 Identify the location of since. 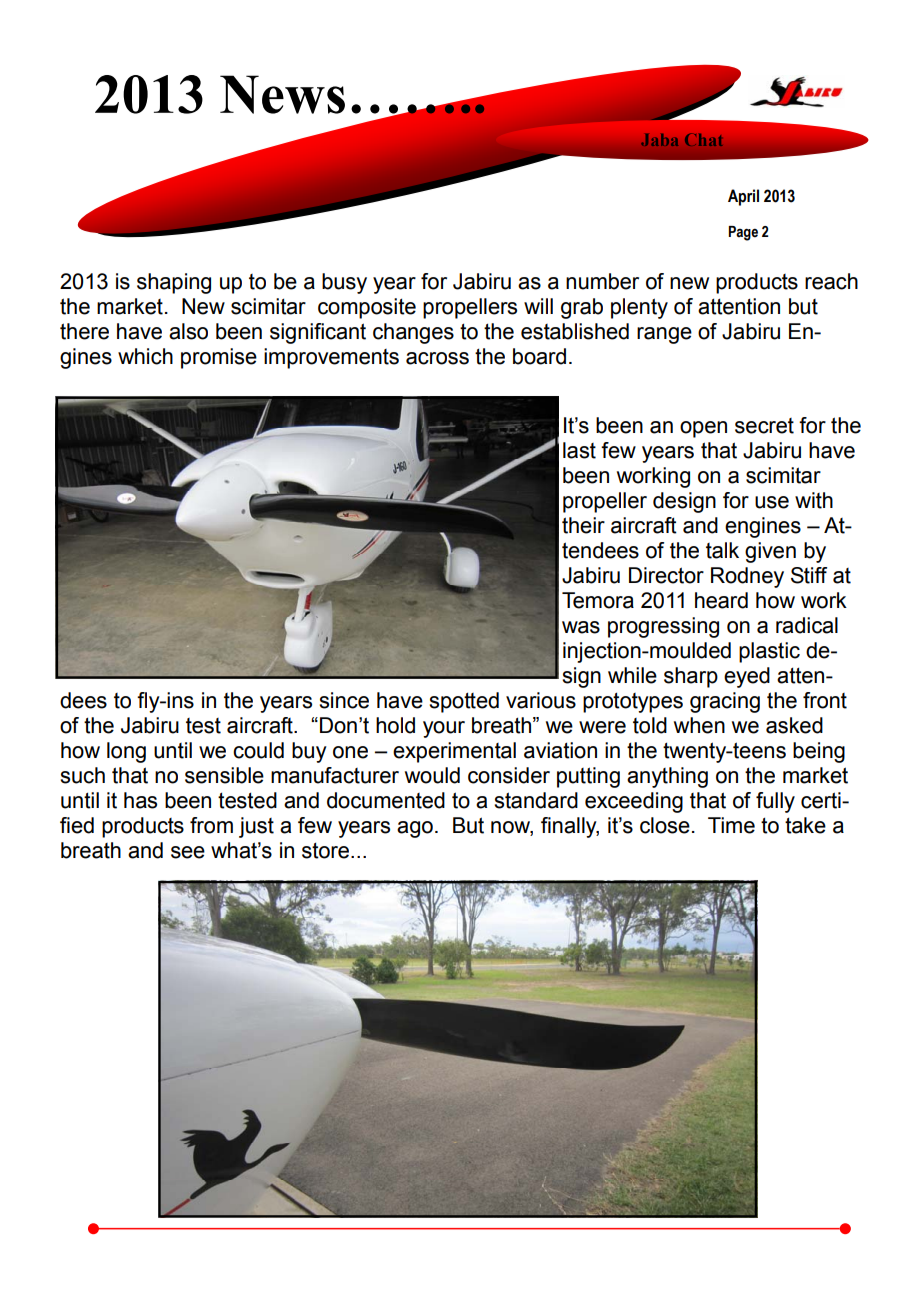
(344, 700).
